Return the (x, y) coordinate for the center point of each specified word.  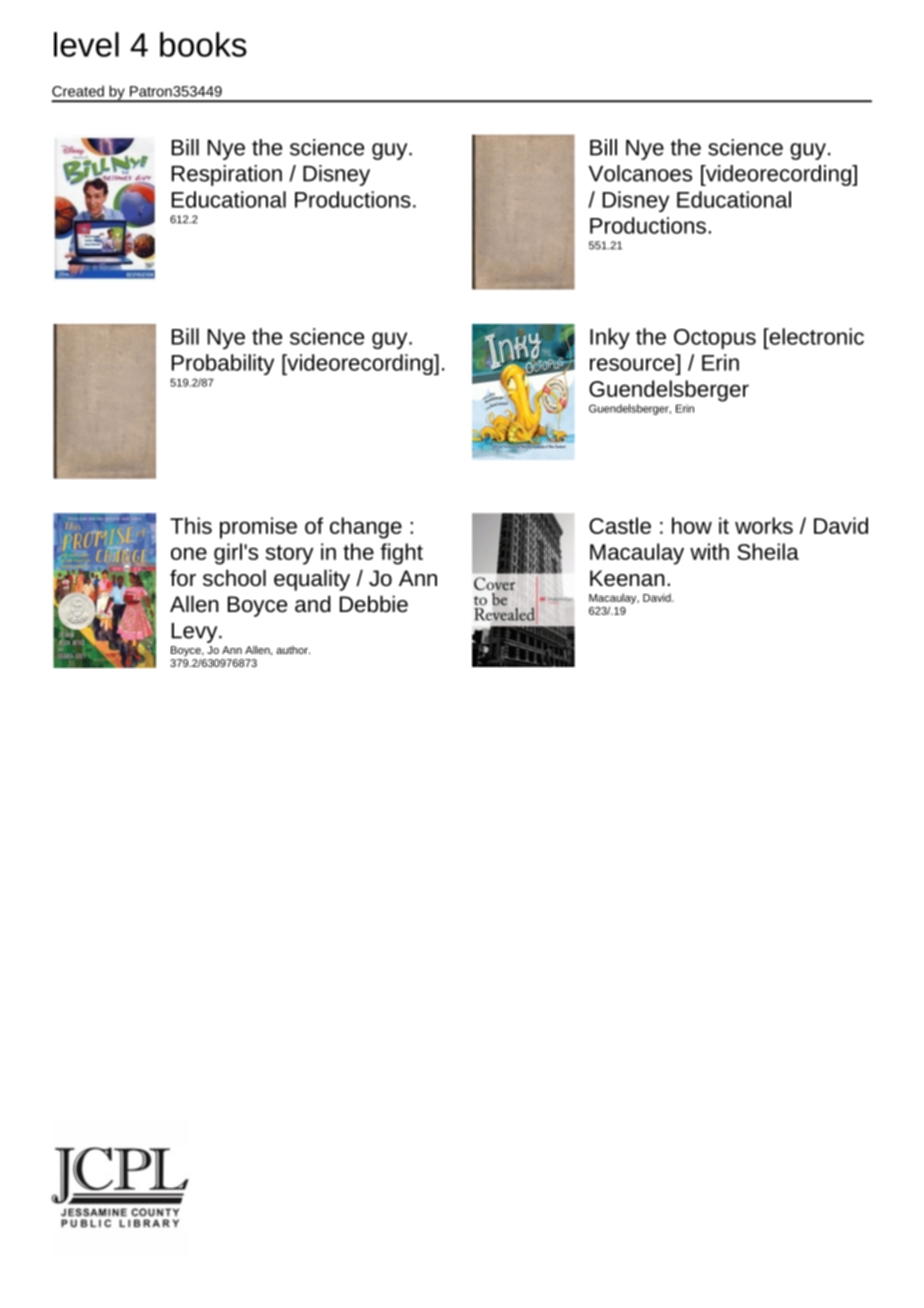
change (366, 528)
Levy (196, 633)
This (191, 525)
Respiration (227, 175)
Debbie (374, 604)
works (764, 525)
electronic (815, 336)
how (692, 525)
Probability (223, 364)
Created (78, 91)
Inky (610, 338)
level (86, 44)
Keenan (627, 578)
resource (632, 364)
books (203, 44)
